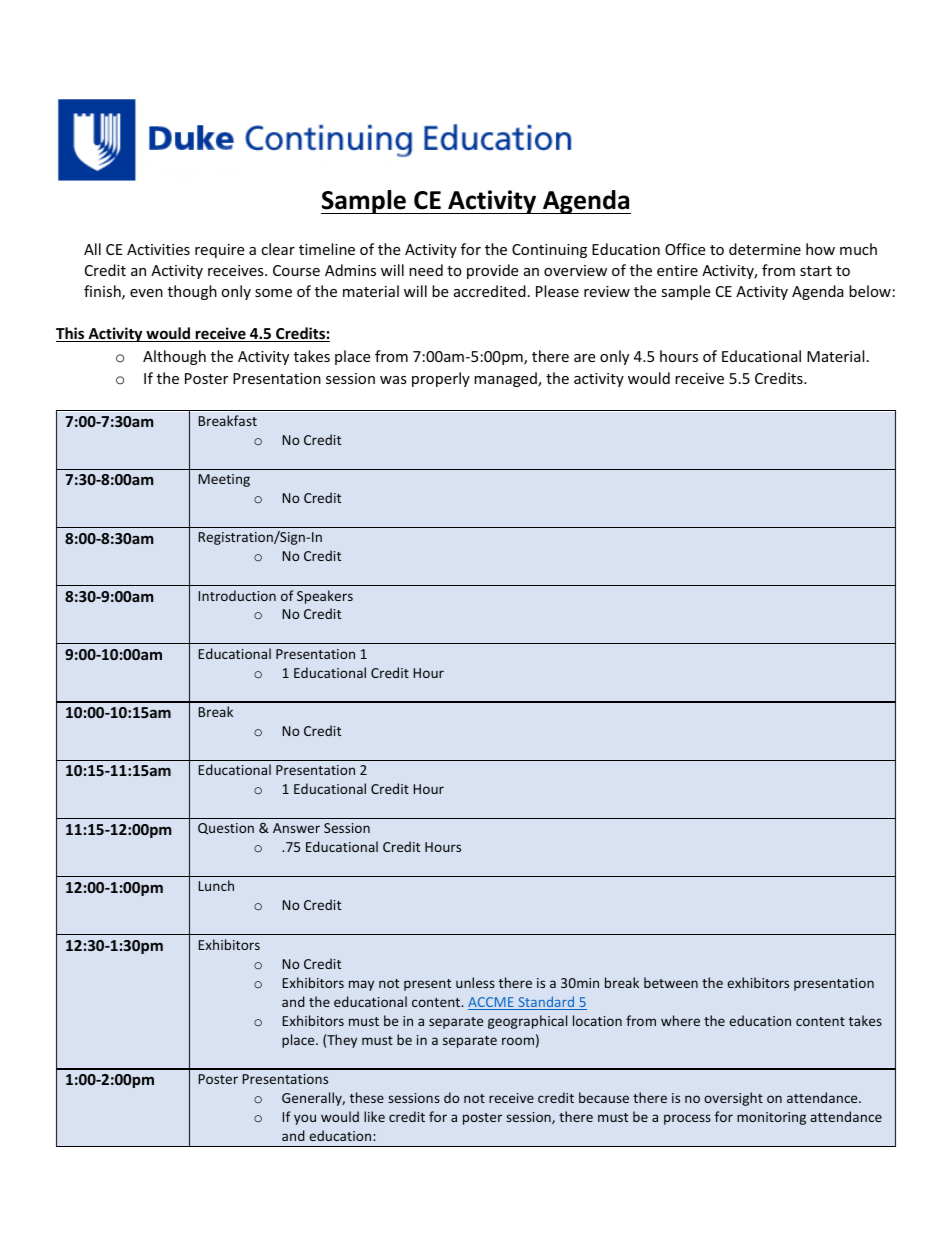 Image resolution: width=952 pixels, height=1233 pixels. What do you see at coordinates (816, 271) in the image?
I see `start` at bounding box center [816, 271].
